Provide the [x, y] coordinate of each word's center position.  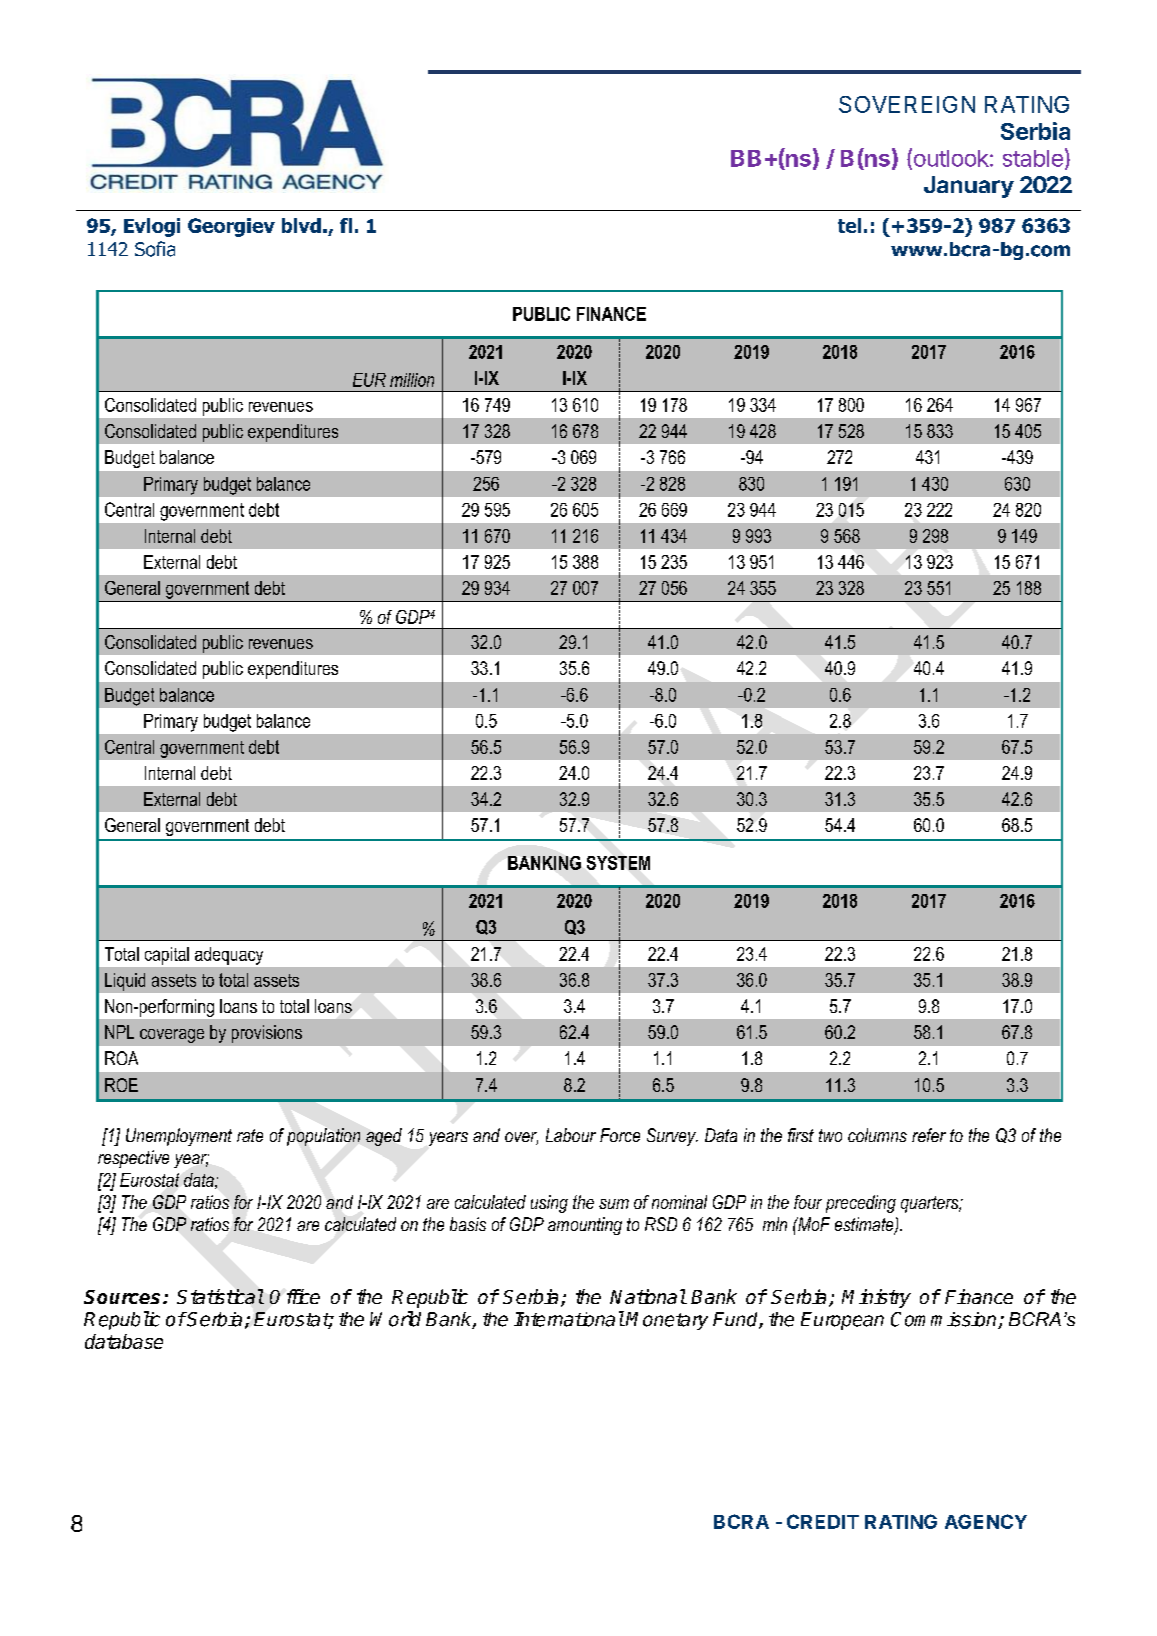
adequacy [229, 956]
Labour [571, 1135]
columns [877, 1135]
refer [929, 1135]
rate [250, 1135]
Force [620, 1135]
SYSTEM [618, 863]
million [412, 380]
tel [849, 225]
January [969, 187]
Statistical [220, 1296]
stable [1033, 158]
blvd [301, 225]
